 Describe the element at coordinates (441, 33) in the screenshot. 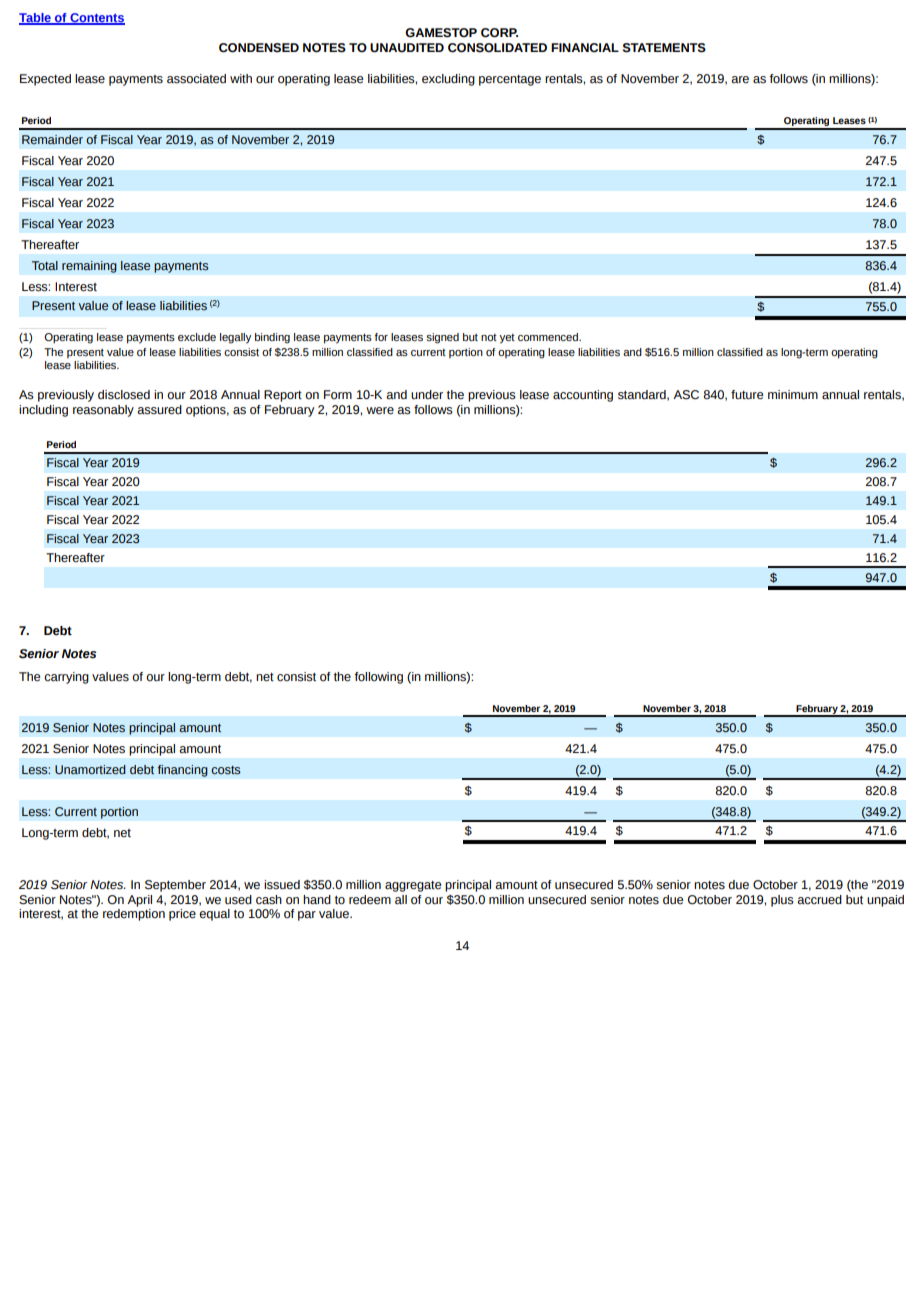

I see `GAMESTOP` at that location.
